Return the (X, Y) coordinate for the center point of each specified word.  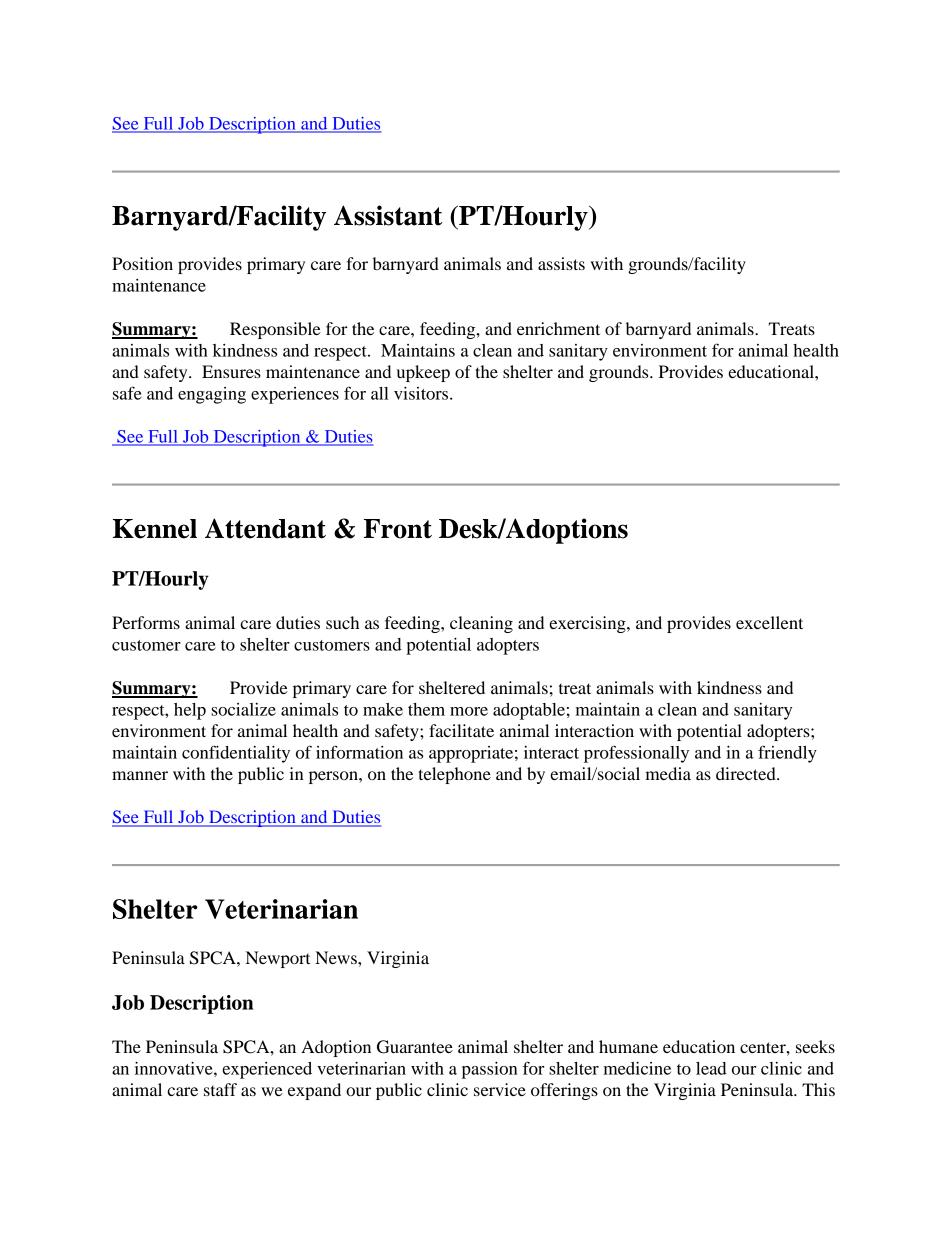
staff (220, 1089)
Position (142, 263)
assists (561, 263)
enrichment (558, 328)
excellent (769, 622)
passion (490, 1070)
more (469, 711)
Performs (146, 622)
